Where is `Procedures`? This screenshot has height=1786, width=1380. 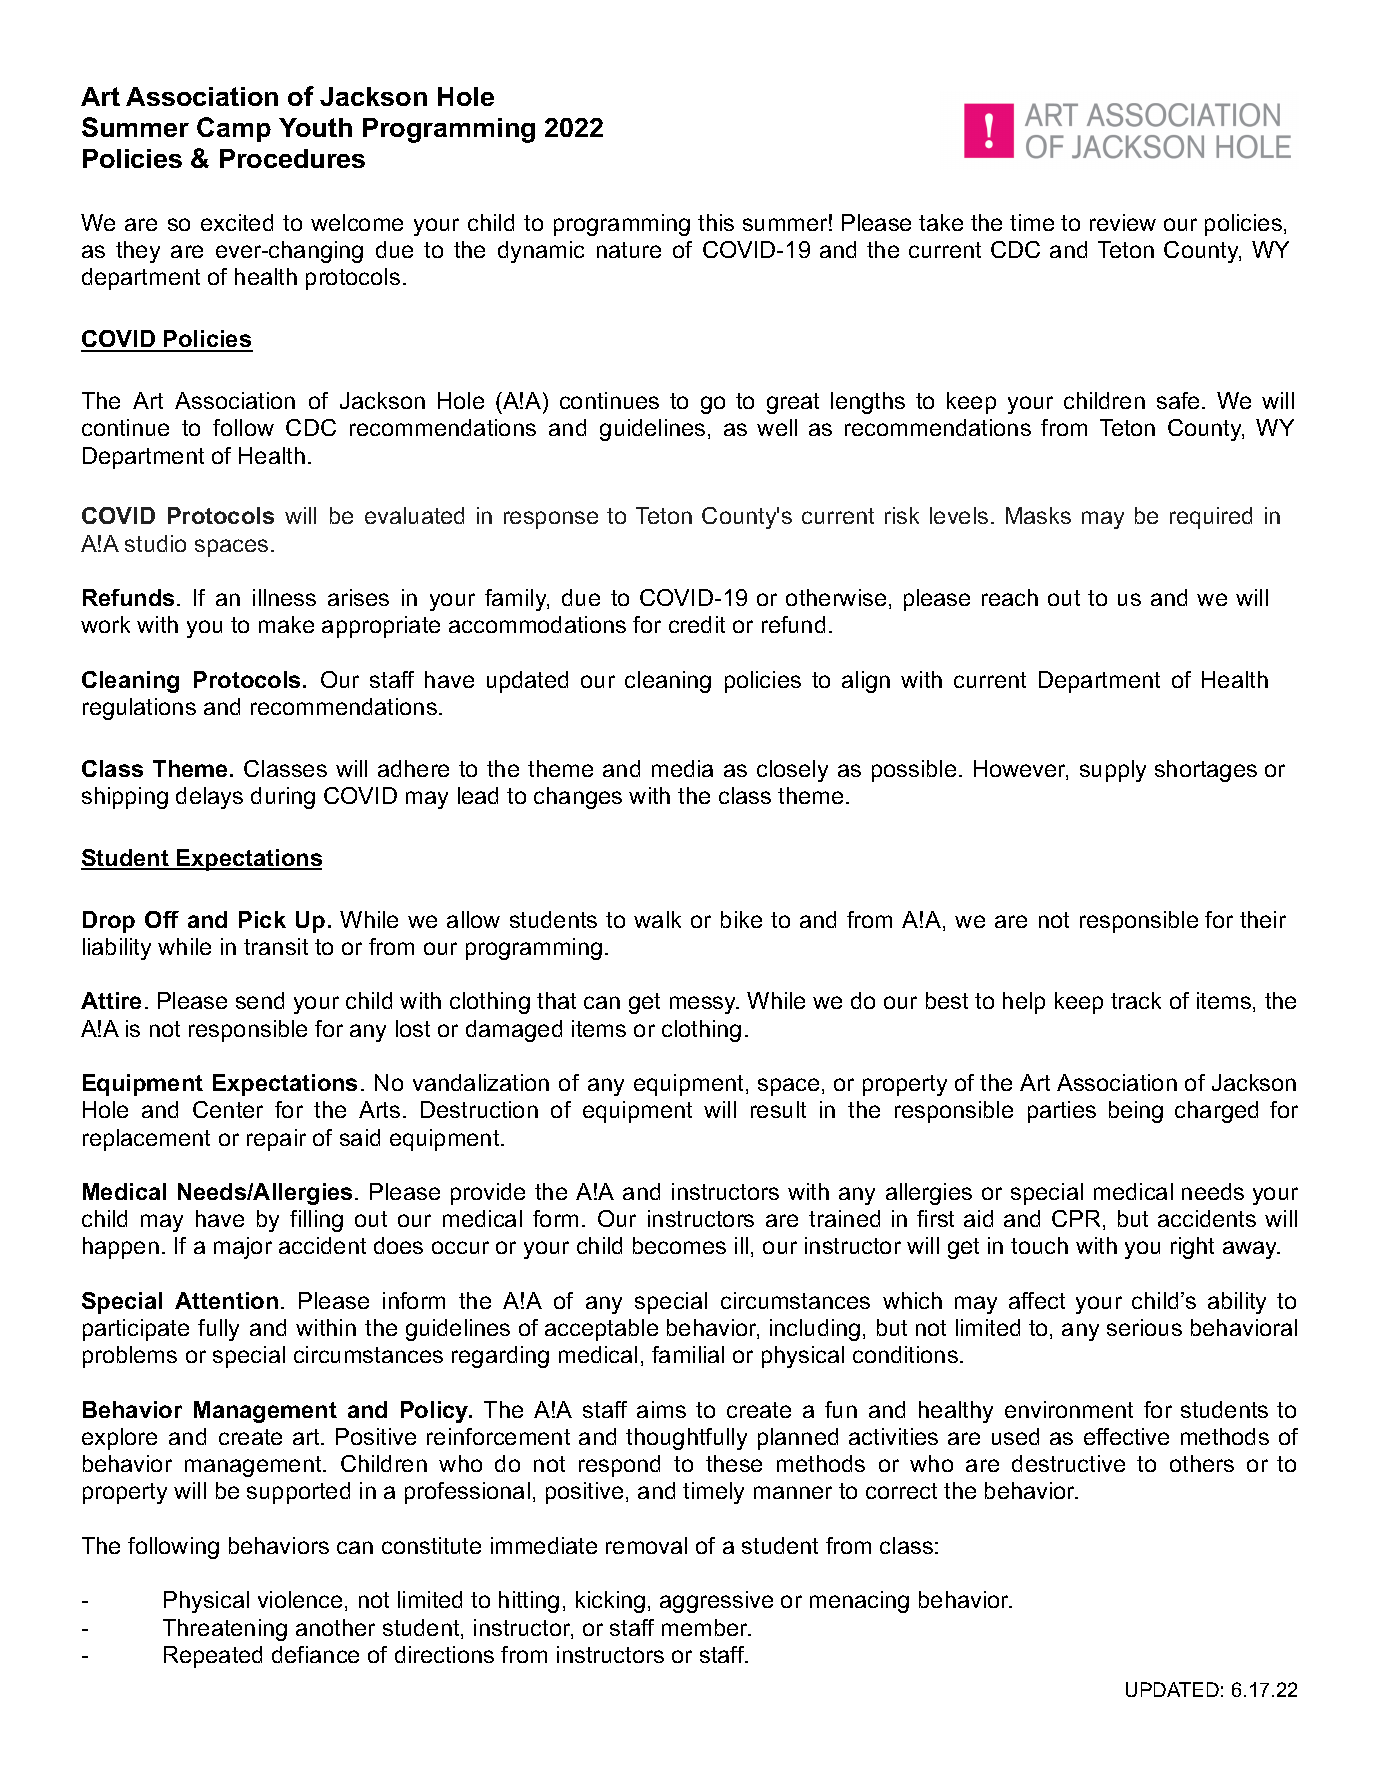 Procedures is located at coordinates (292, 158).
